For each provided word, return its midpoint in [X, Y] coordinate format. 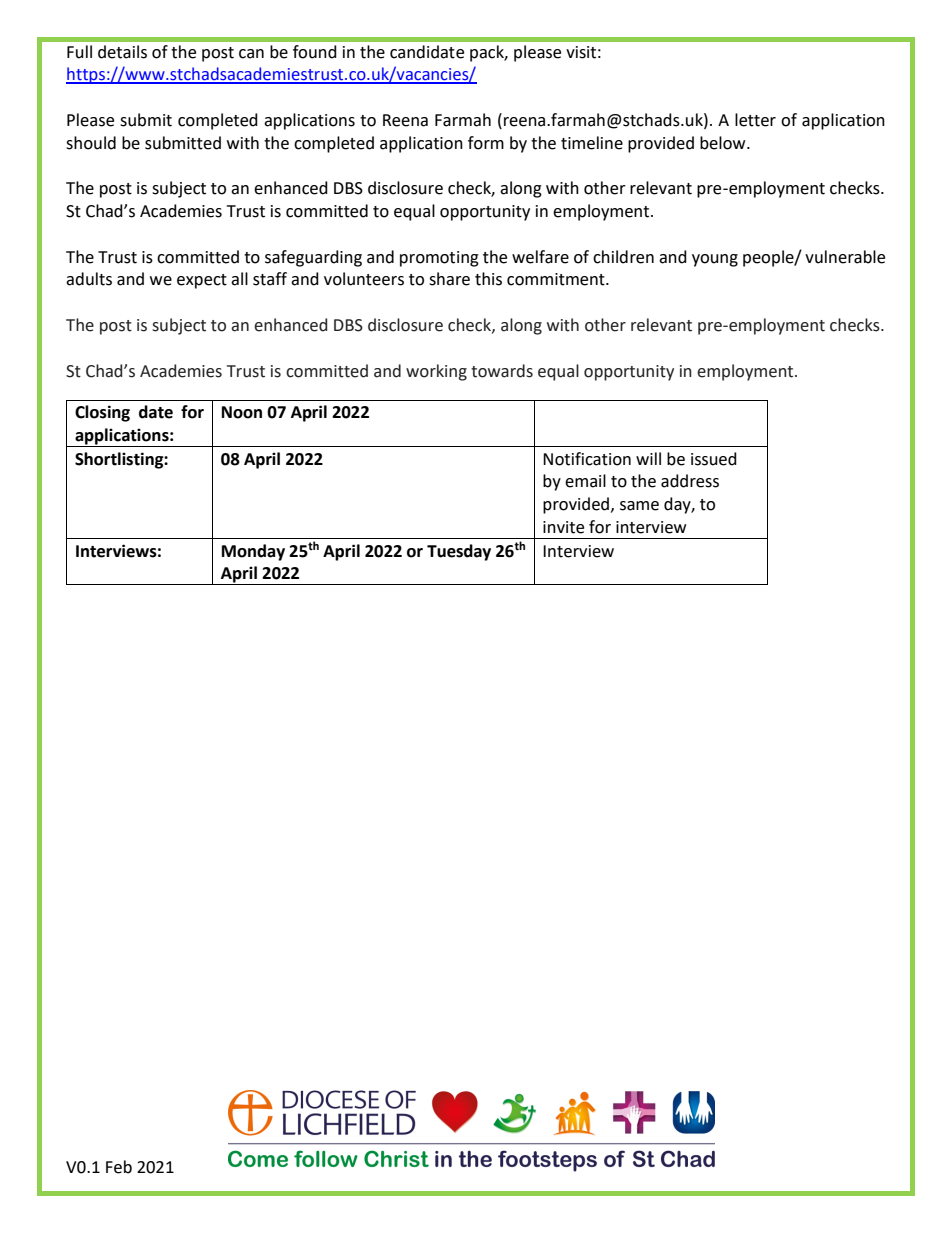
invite [563, 527]
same [639, 506]
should [91, 143]
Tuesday [459, 552]
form [486, 143]
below [724, 143]
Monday [253, 552]
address [690, 481]
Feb [119, 1167]
